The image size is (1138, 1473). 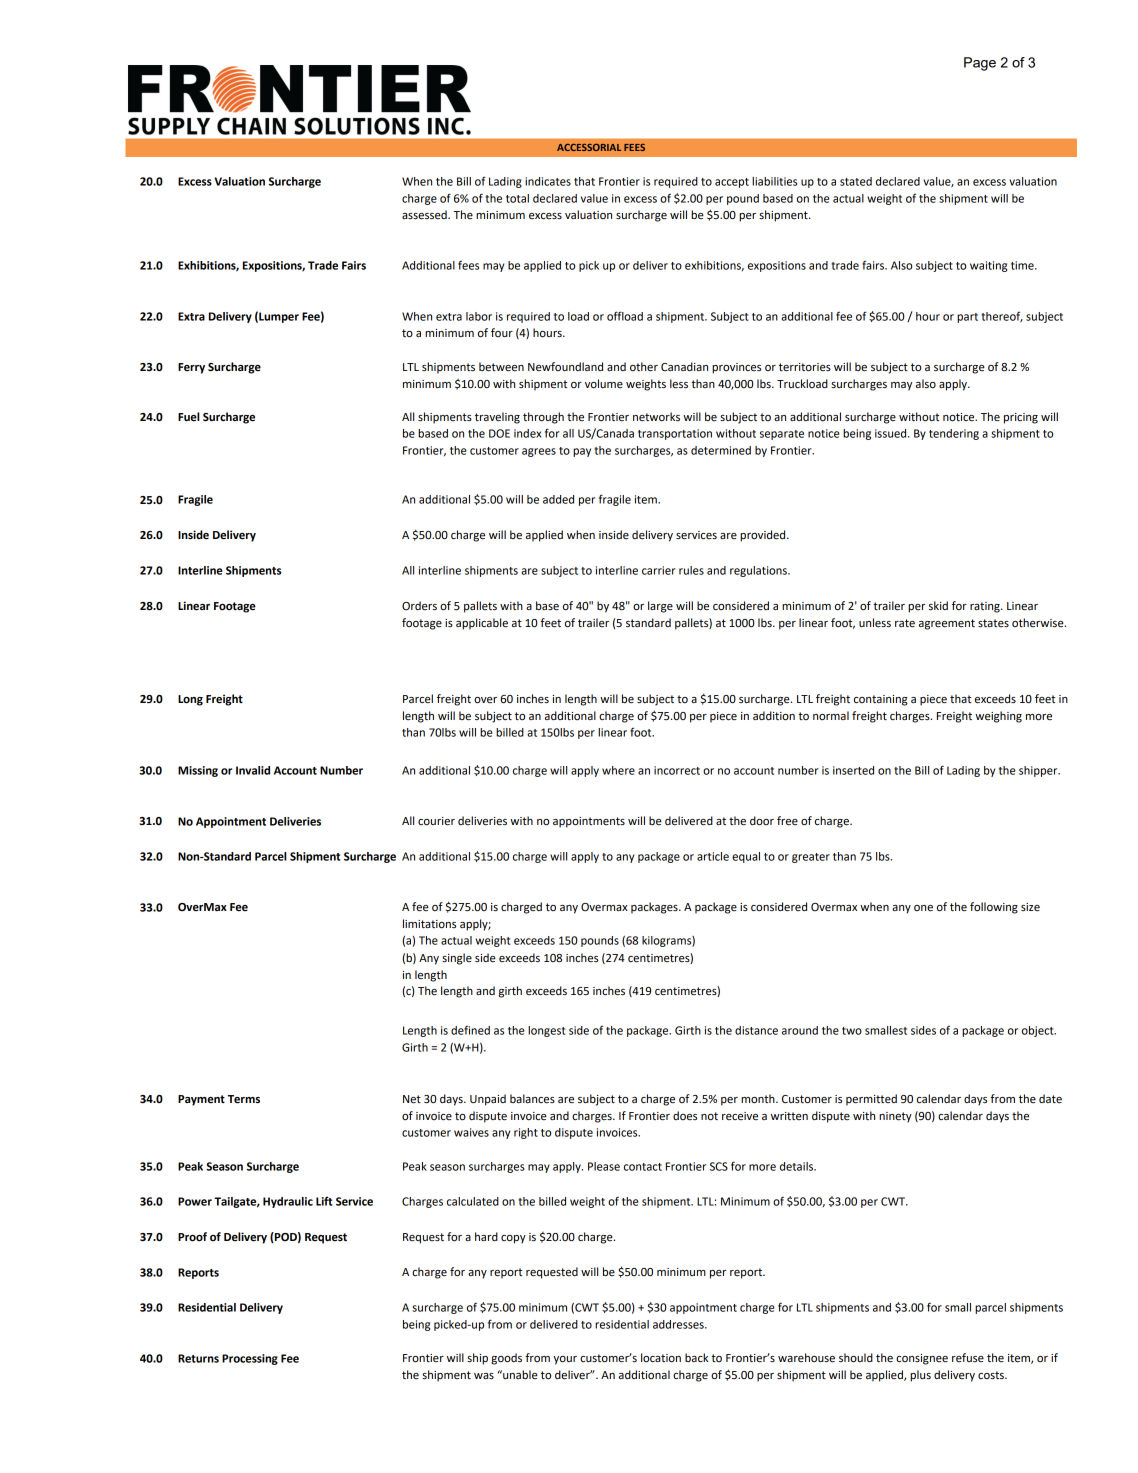 What do you see at coordinates (713, 856) in the screenshot?
I see `article` at bounding box center [713, 856].
